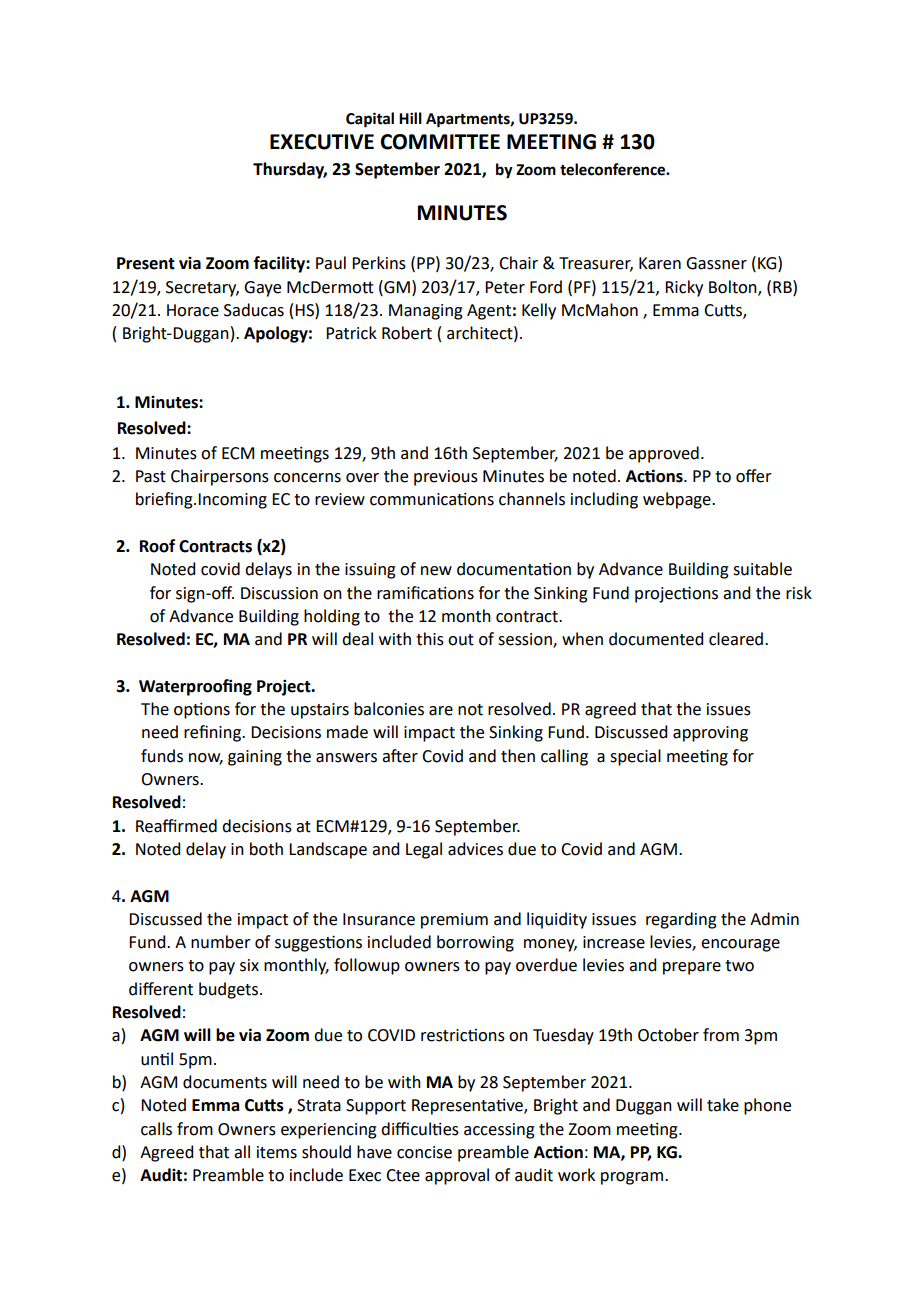 The height and width of the page is (1308, 924). Describe the element at coordinates (461, 640) in the page. I see `out` at that location.
